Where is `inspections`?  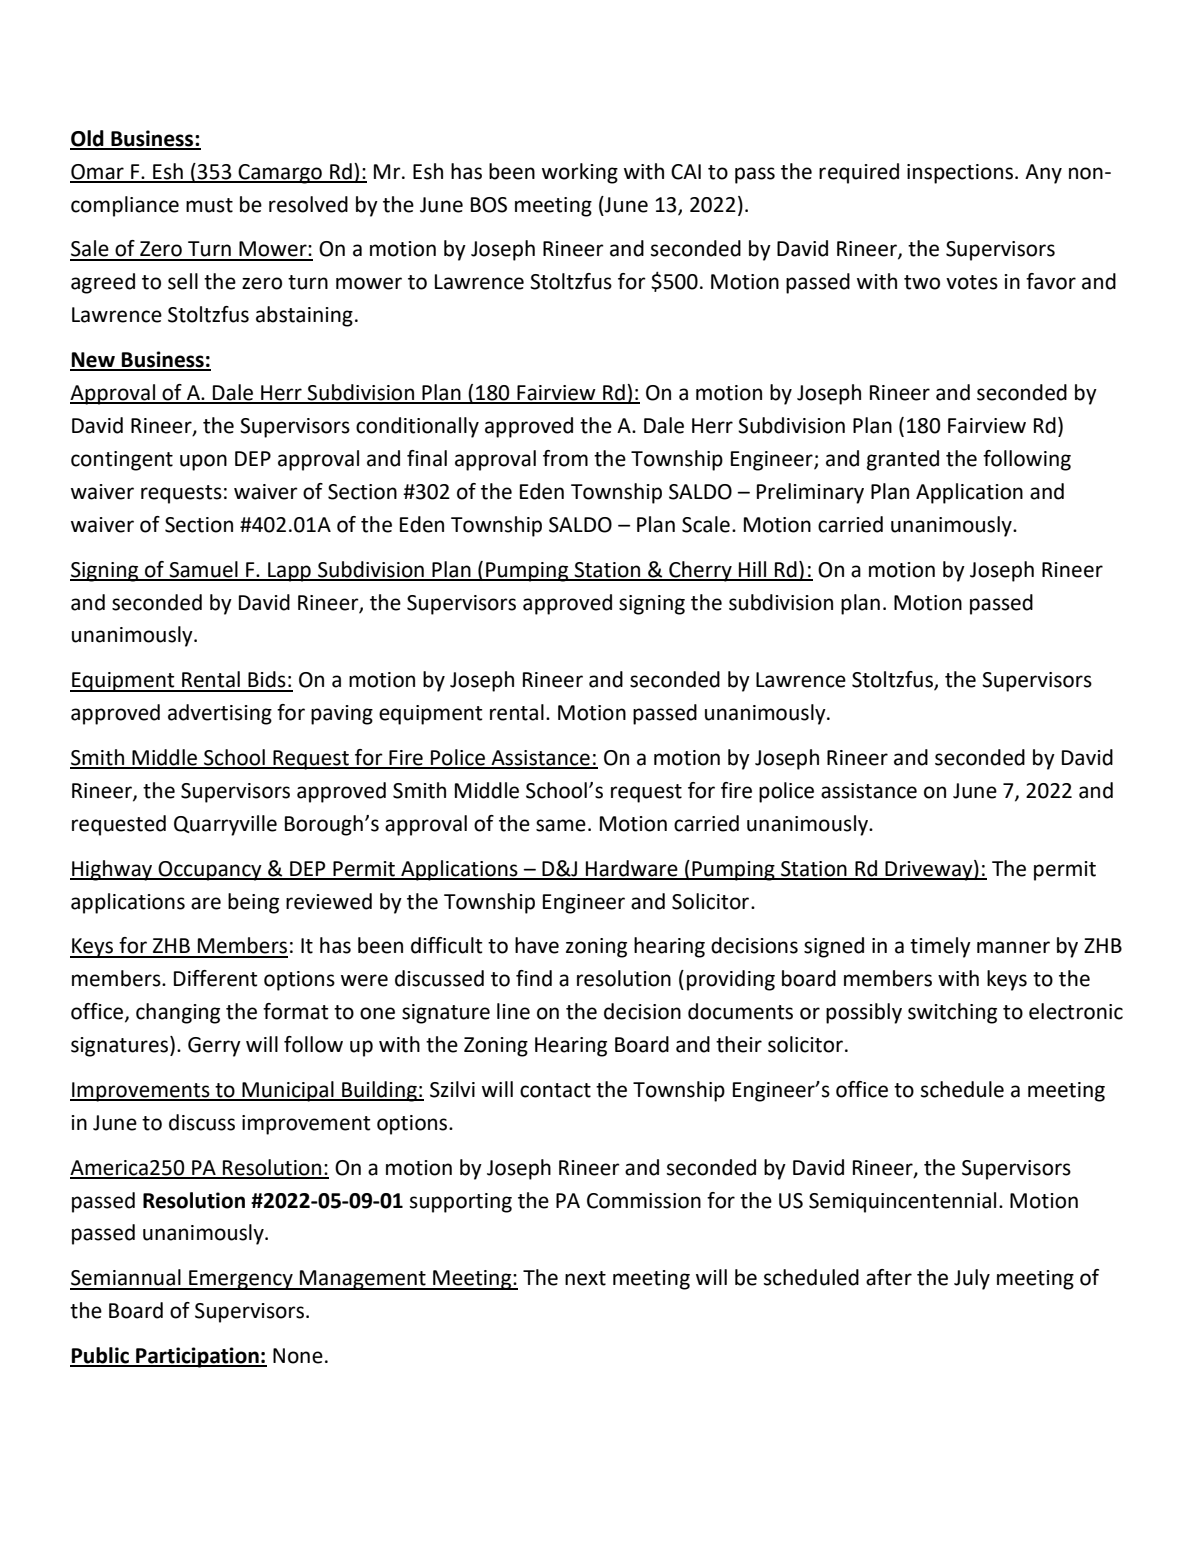
inspections is located at coordinates (960, 174).
